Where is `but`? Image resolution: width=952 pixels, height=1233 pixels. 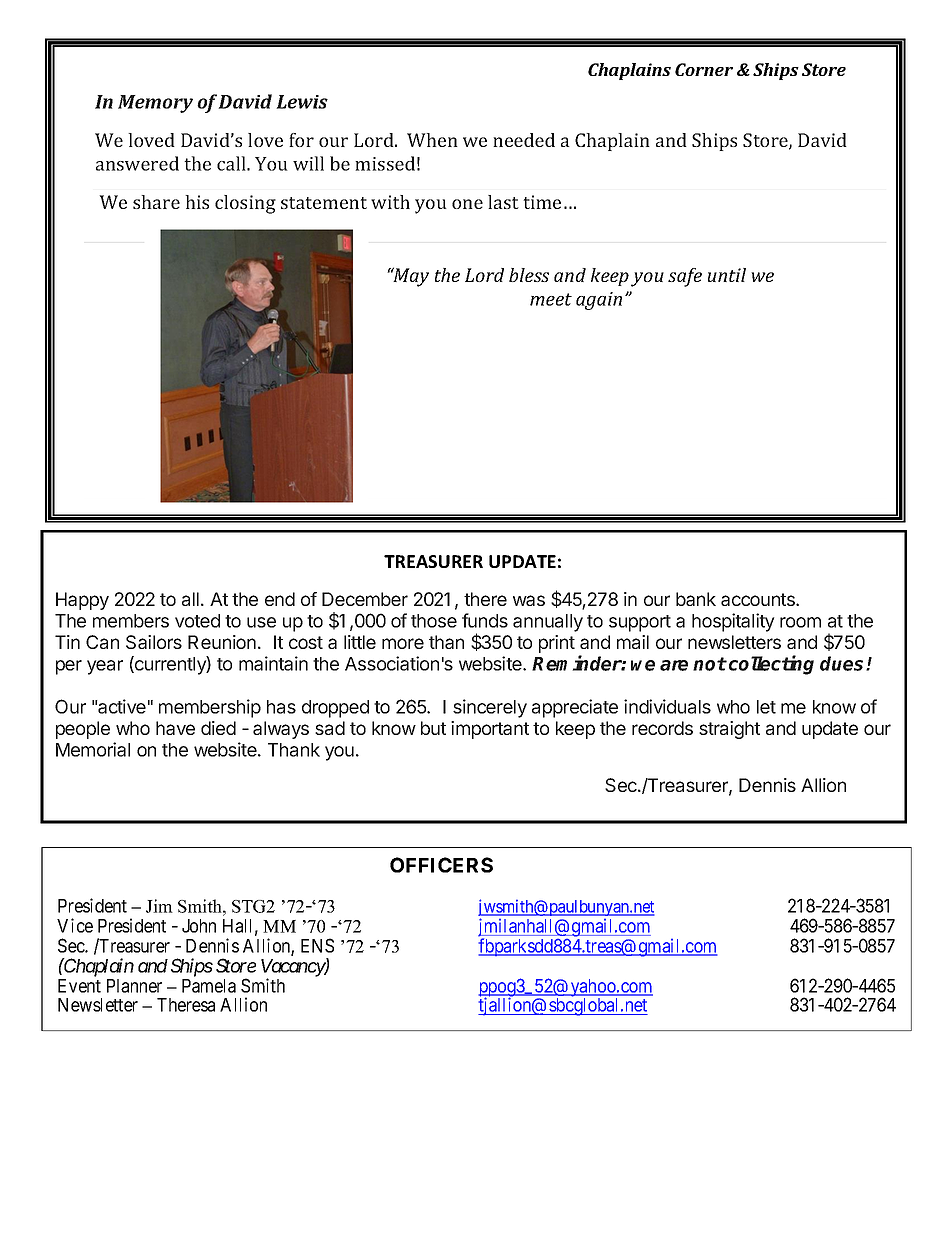
but is located at coordinates (433, 728).
